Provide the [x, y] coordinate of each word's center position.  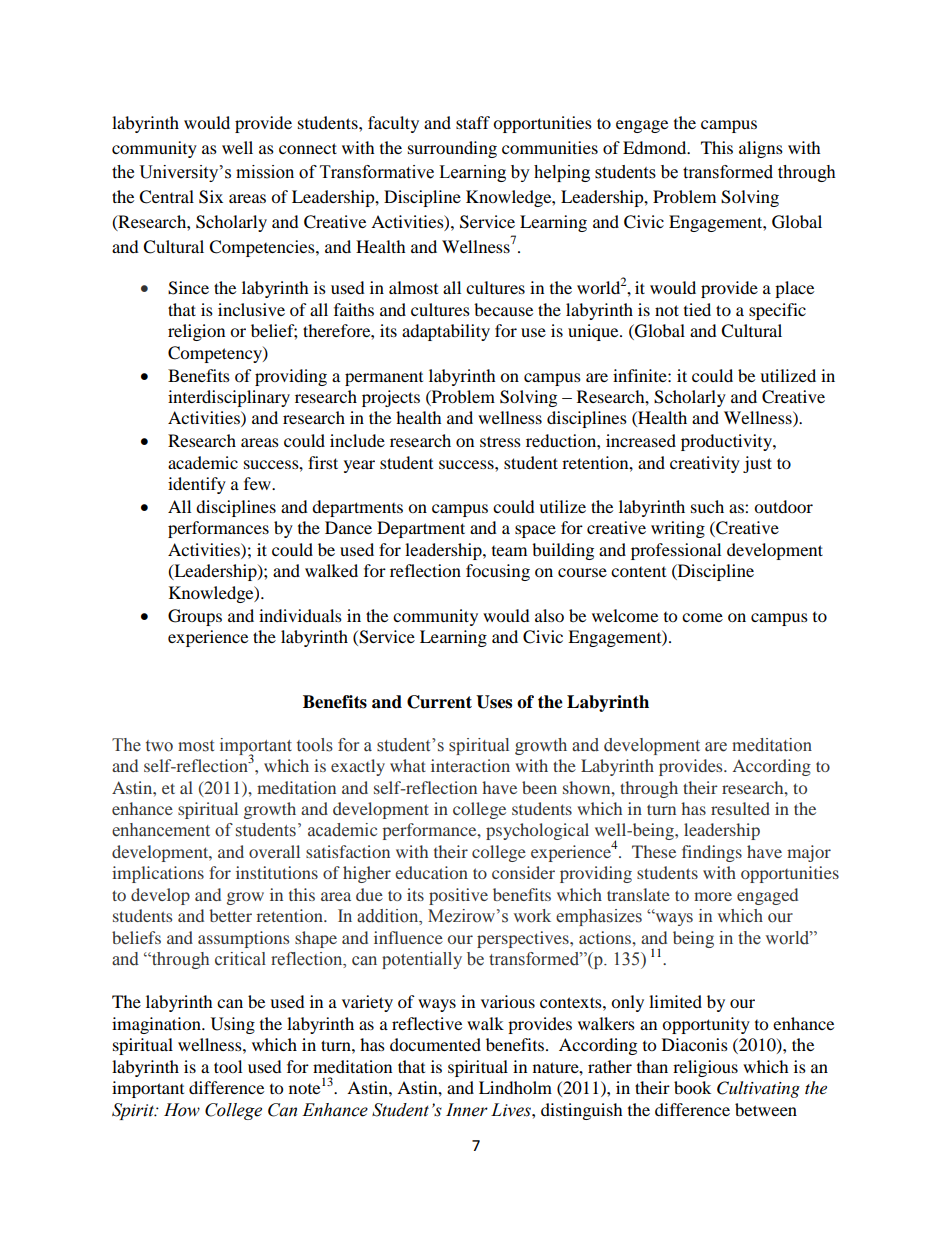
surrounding [452, 149]
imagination [157, 1025]
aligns [761, 149]
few [258, 483]
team [509, 551]
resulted [740, 808]
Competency [216, 354]
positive [458, 896]
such [707, 506]
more [713, 896]
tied [697, 309]
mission [265, 172]
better [230, 915]
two [159, 746]
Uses [494, 702]
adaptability [446, 332]
